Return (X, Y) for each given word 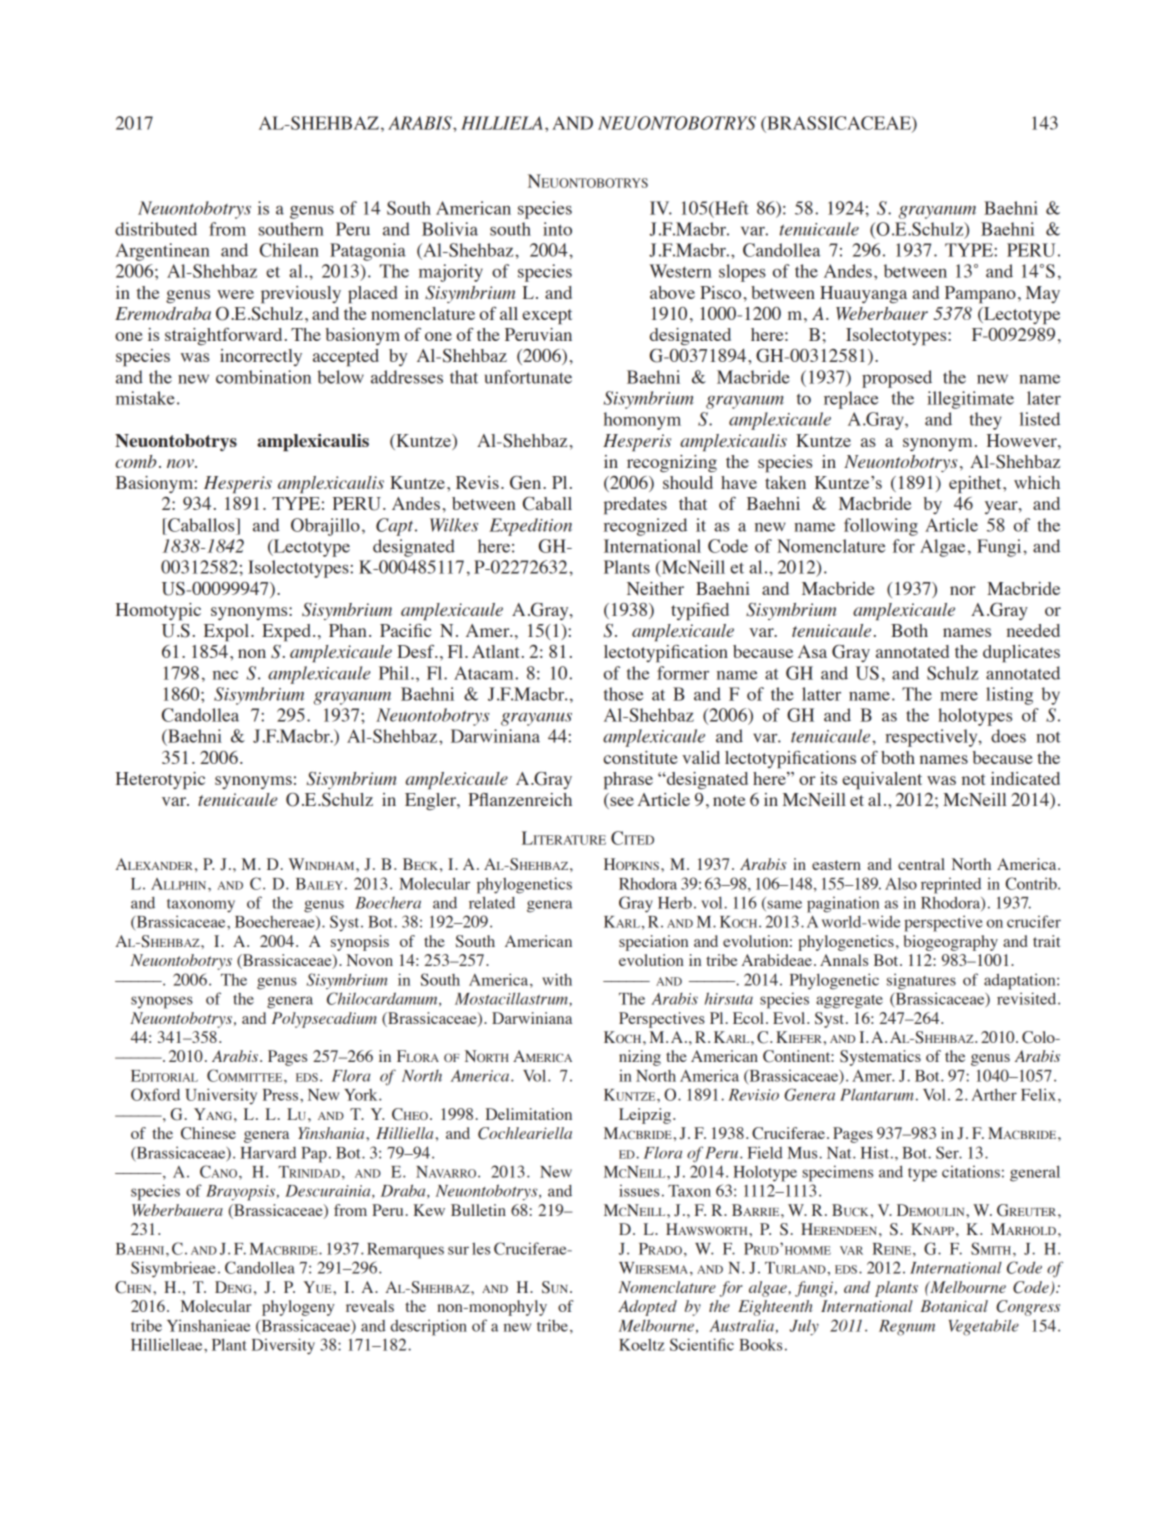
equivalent (882, 781)
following (881, 527)
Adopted (647, 1308)
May (1043, 294)
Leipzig (646, 1116)
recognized (645, 527)
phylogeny (298, 1308)
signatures (921, 981)
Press (282, 1095)
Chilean (289, 250)
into (557, 229)
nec (225, 675)
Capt (396, 527)
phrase (628, 781)
